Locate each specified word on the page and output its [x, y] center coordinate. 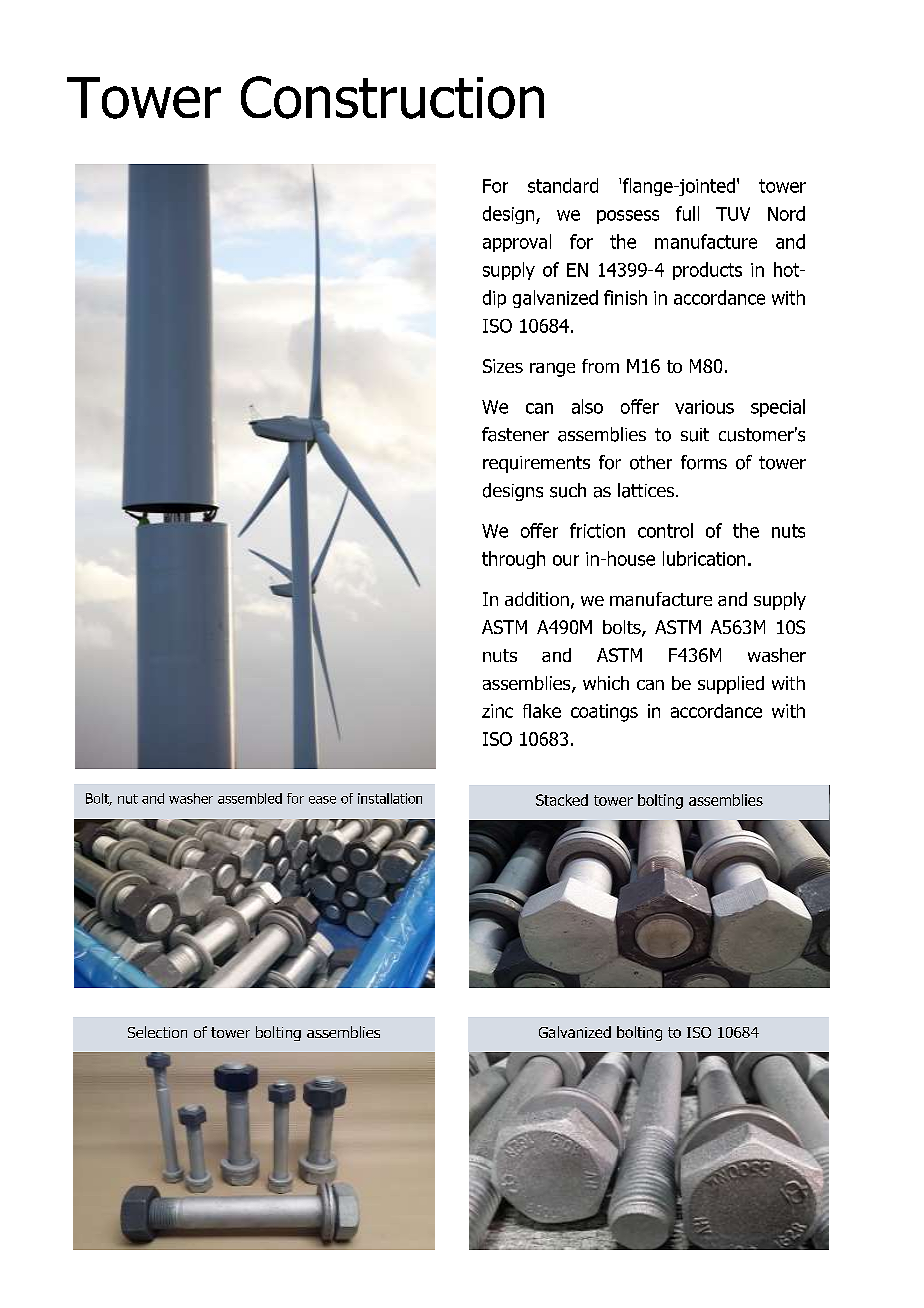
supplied [731, 685]
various [704, 407]
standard [563, 185]
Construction [392, 97]
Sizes [503, 366]
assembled [250, 798]
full [687, 213]
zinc [497, 711]
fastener [515, 434]
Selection [157, 1032]
